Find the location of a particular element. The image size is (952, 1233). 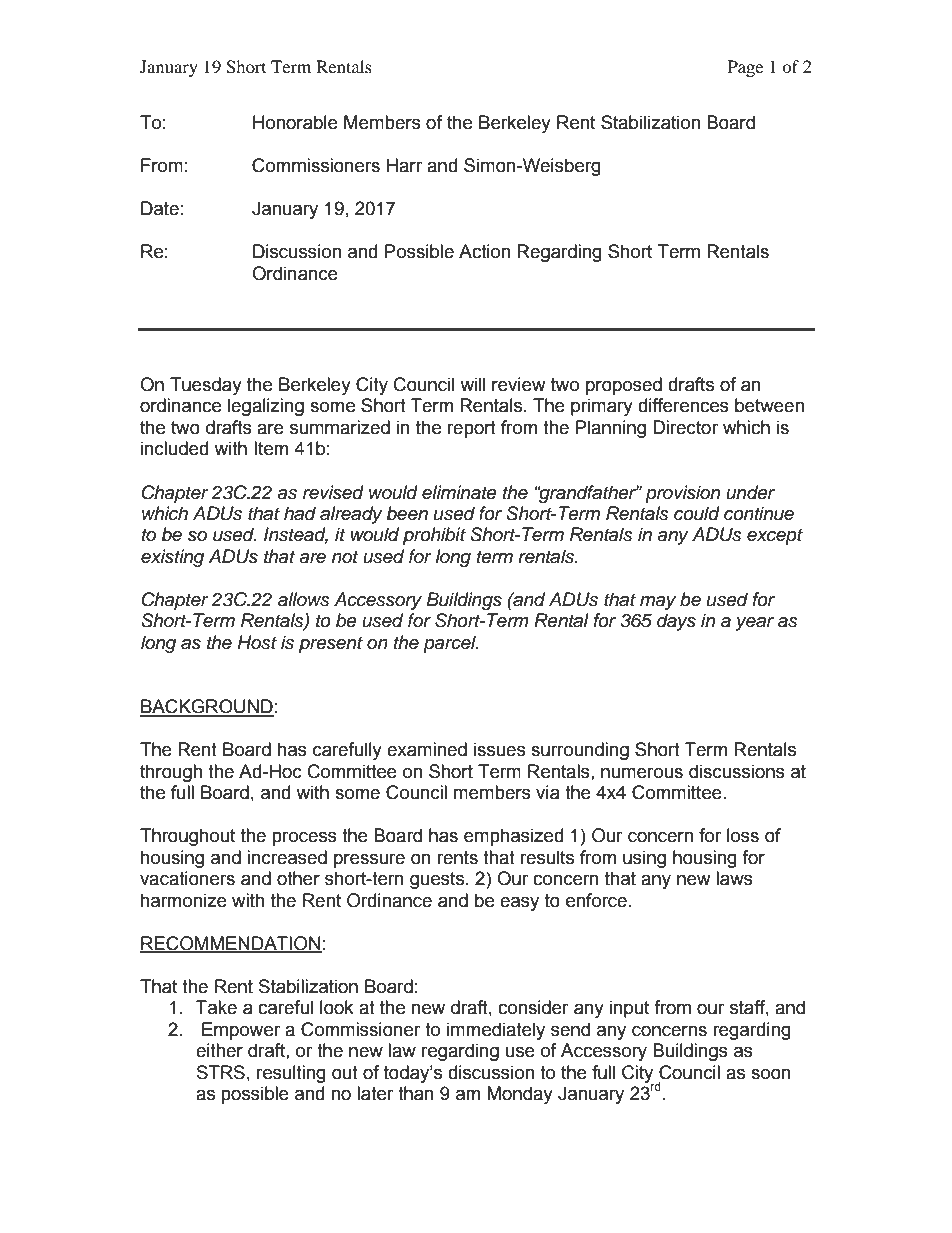

soon is located at coordinates (771, 1074).
